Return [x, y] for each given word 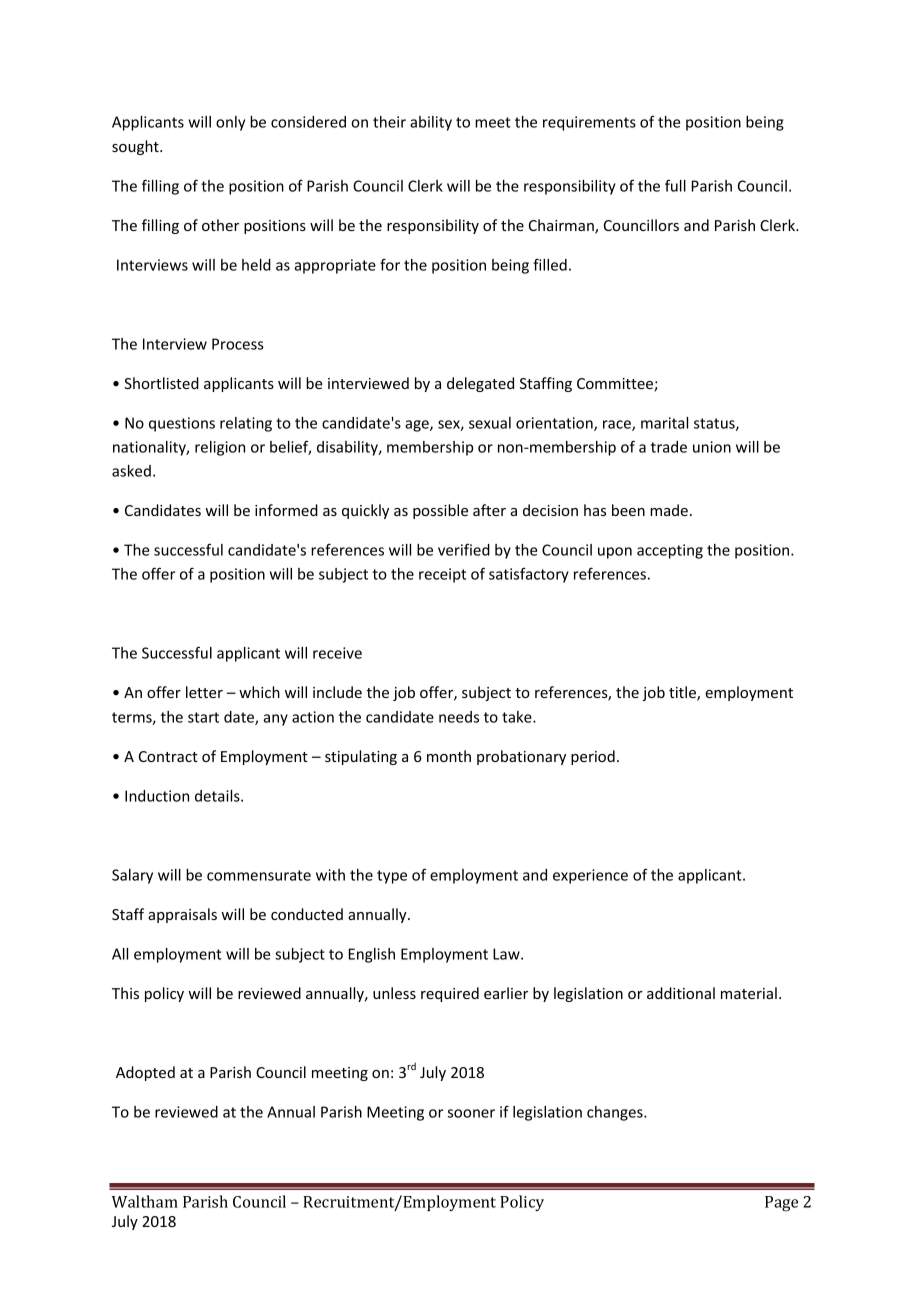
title [683, 693]
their [389, 122]
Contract [168, 756]
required [450, 994]
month [449, 756]
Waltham [145, 1201]
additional [681, 993]
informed [286, 510]
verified [464, 549]
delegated [480, 384]
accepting [670, 551]
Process [238, 344]
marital [664, 423]
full [675, 185]
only [230, 123]
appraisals [182, 915]
